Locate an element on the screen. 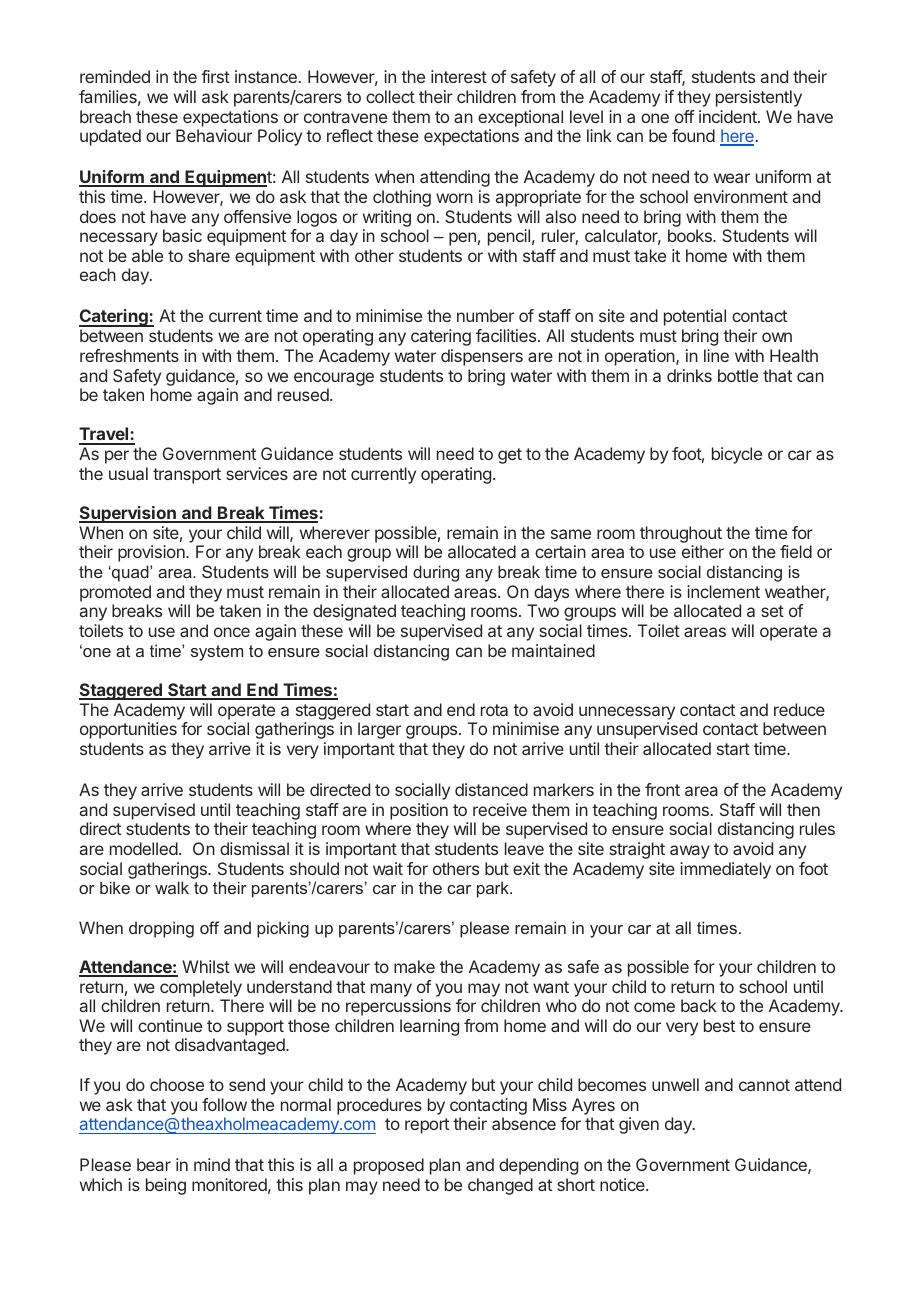  Behaviour is located at coordinates (214, 135).
